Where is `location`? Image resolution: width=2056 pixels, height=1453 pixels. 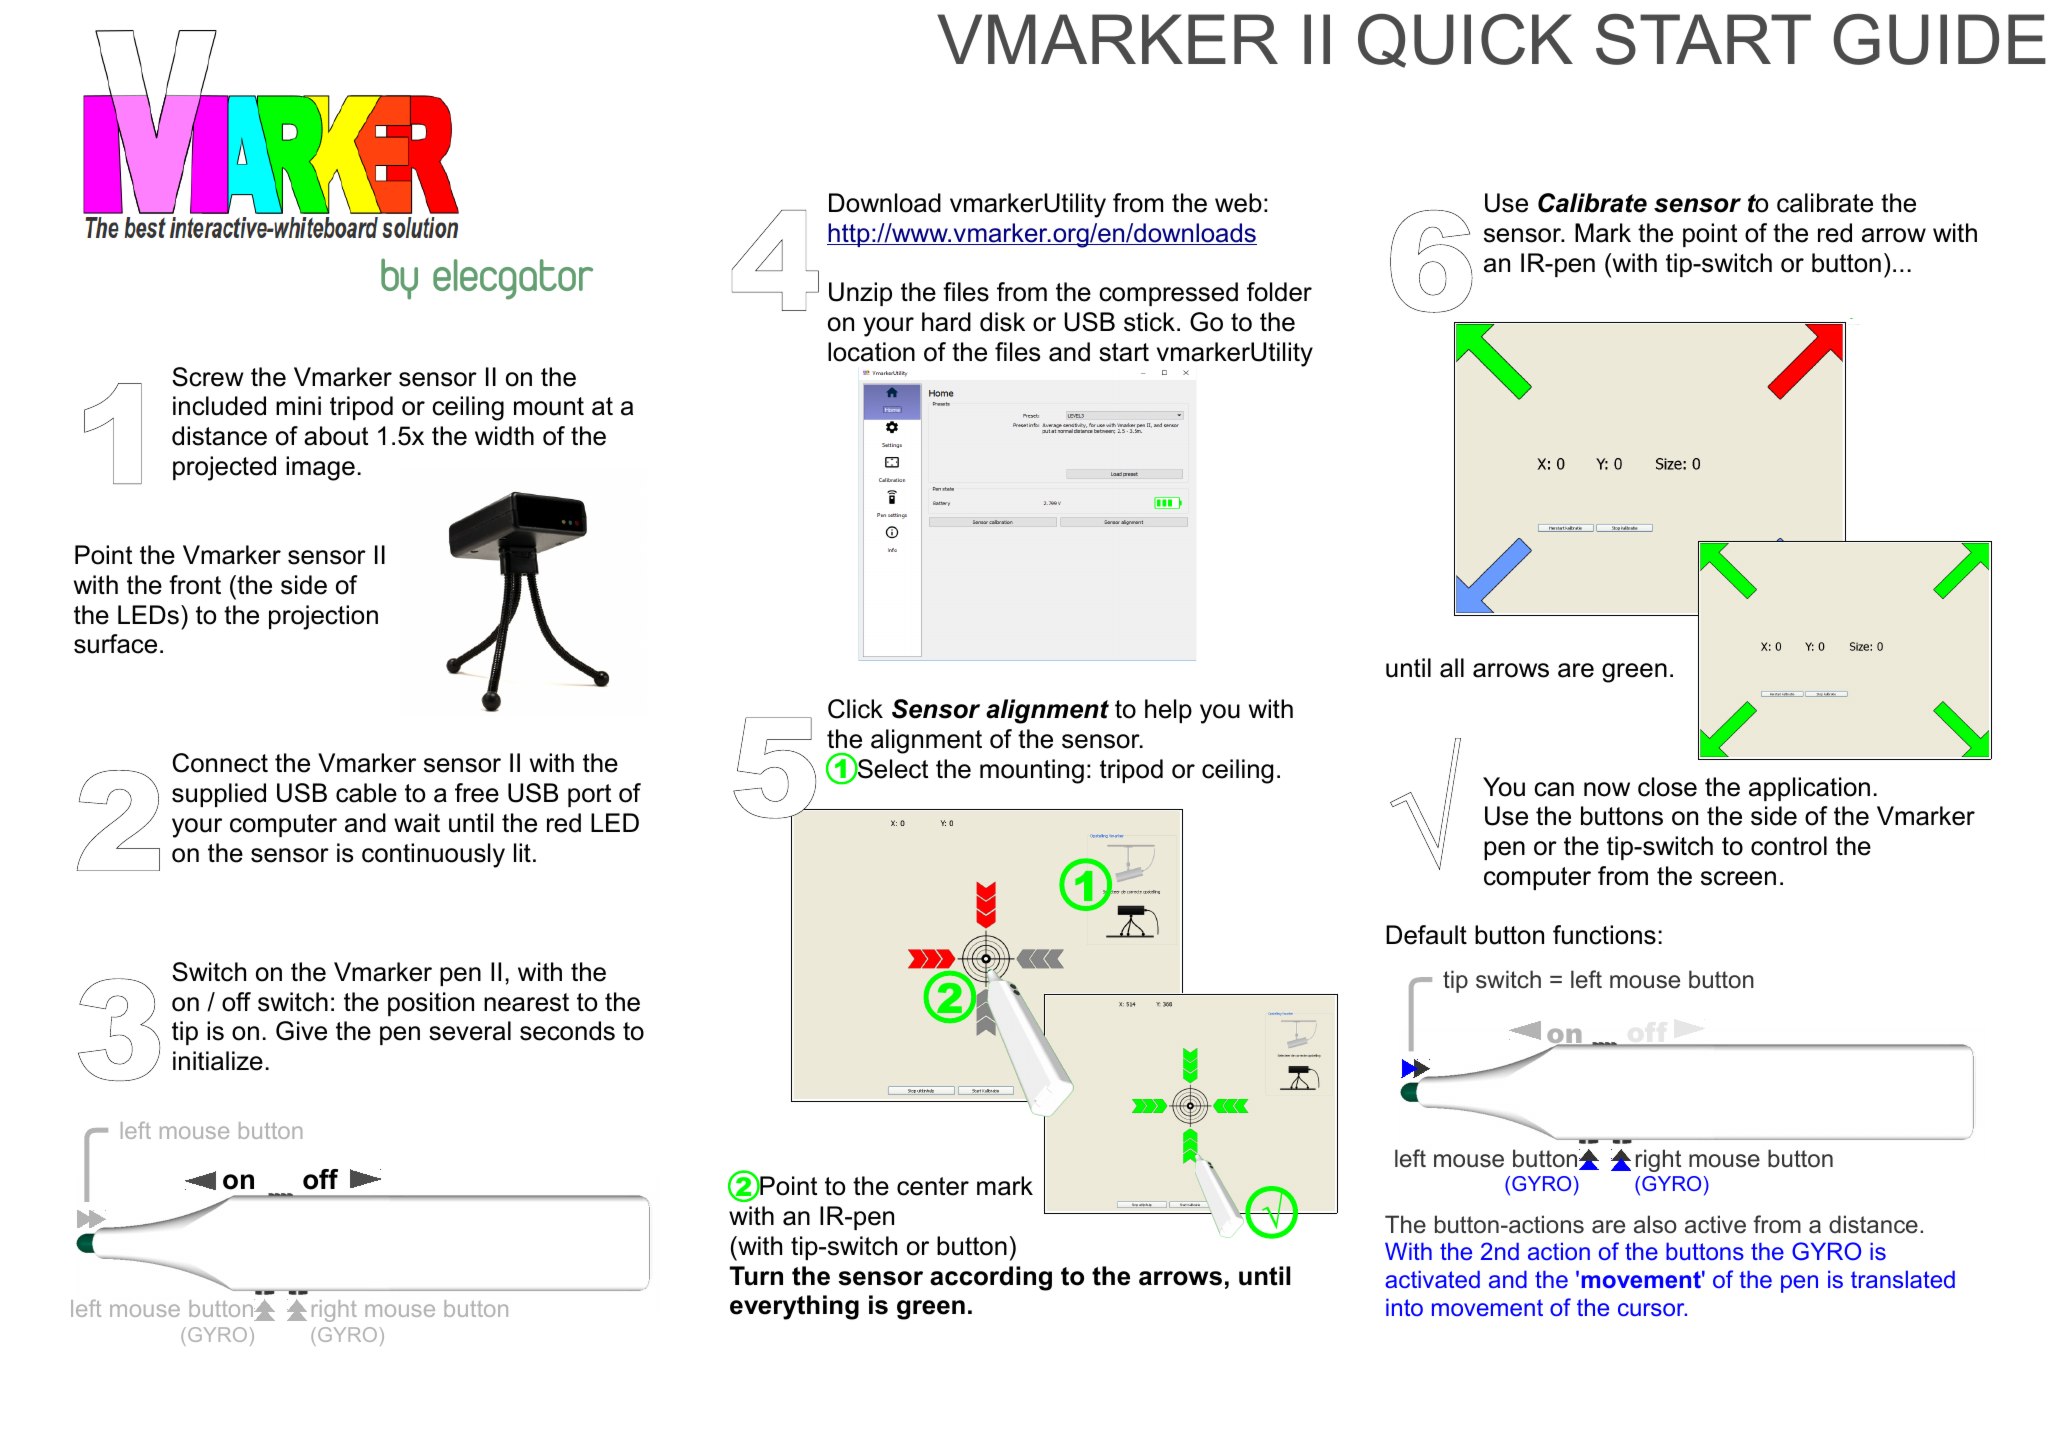 location is located at coordinates (871, 352).
